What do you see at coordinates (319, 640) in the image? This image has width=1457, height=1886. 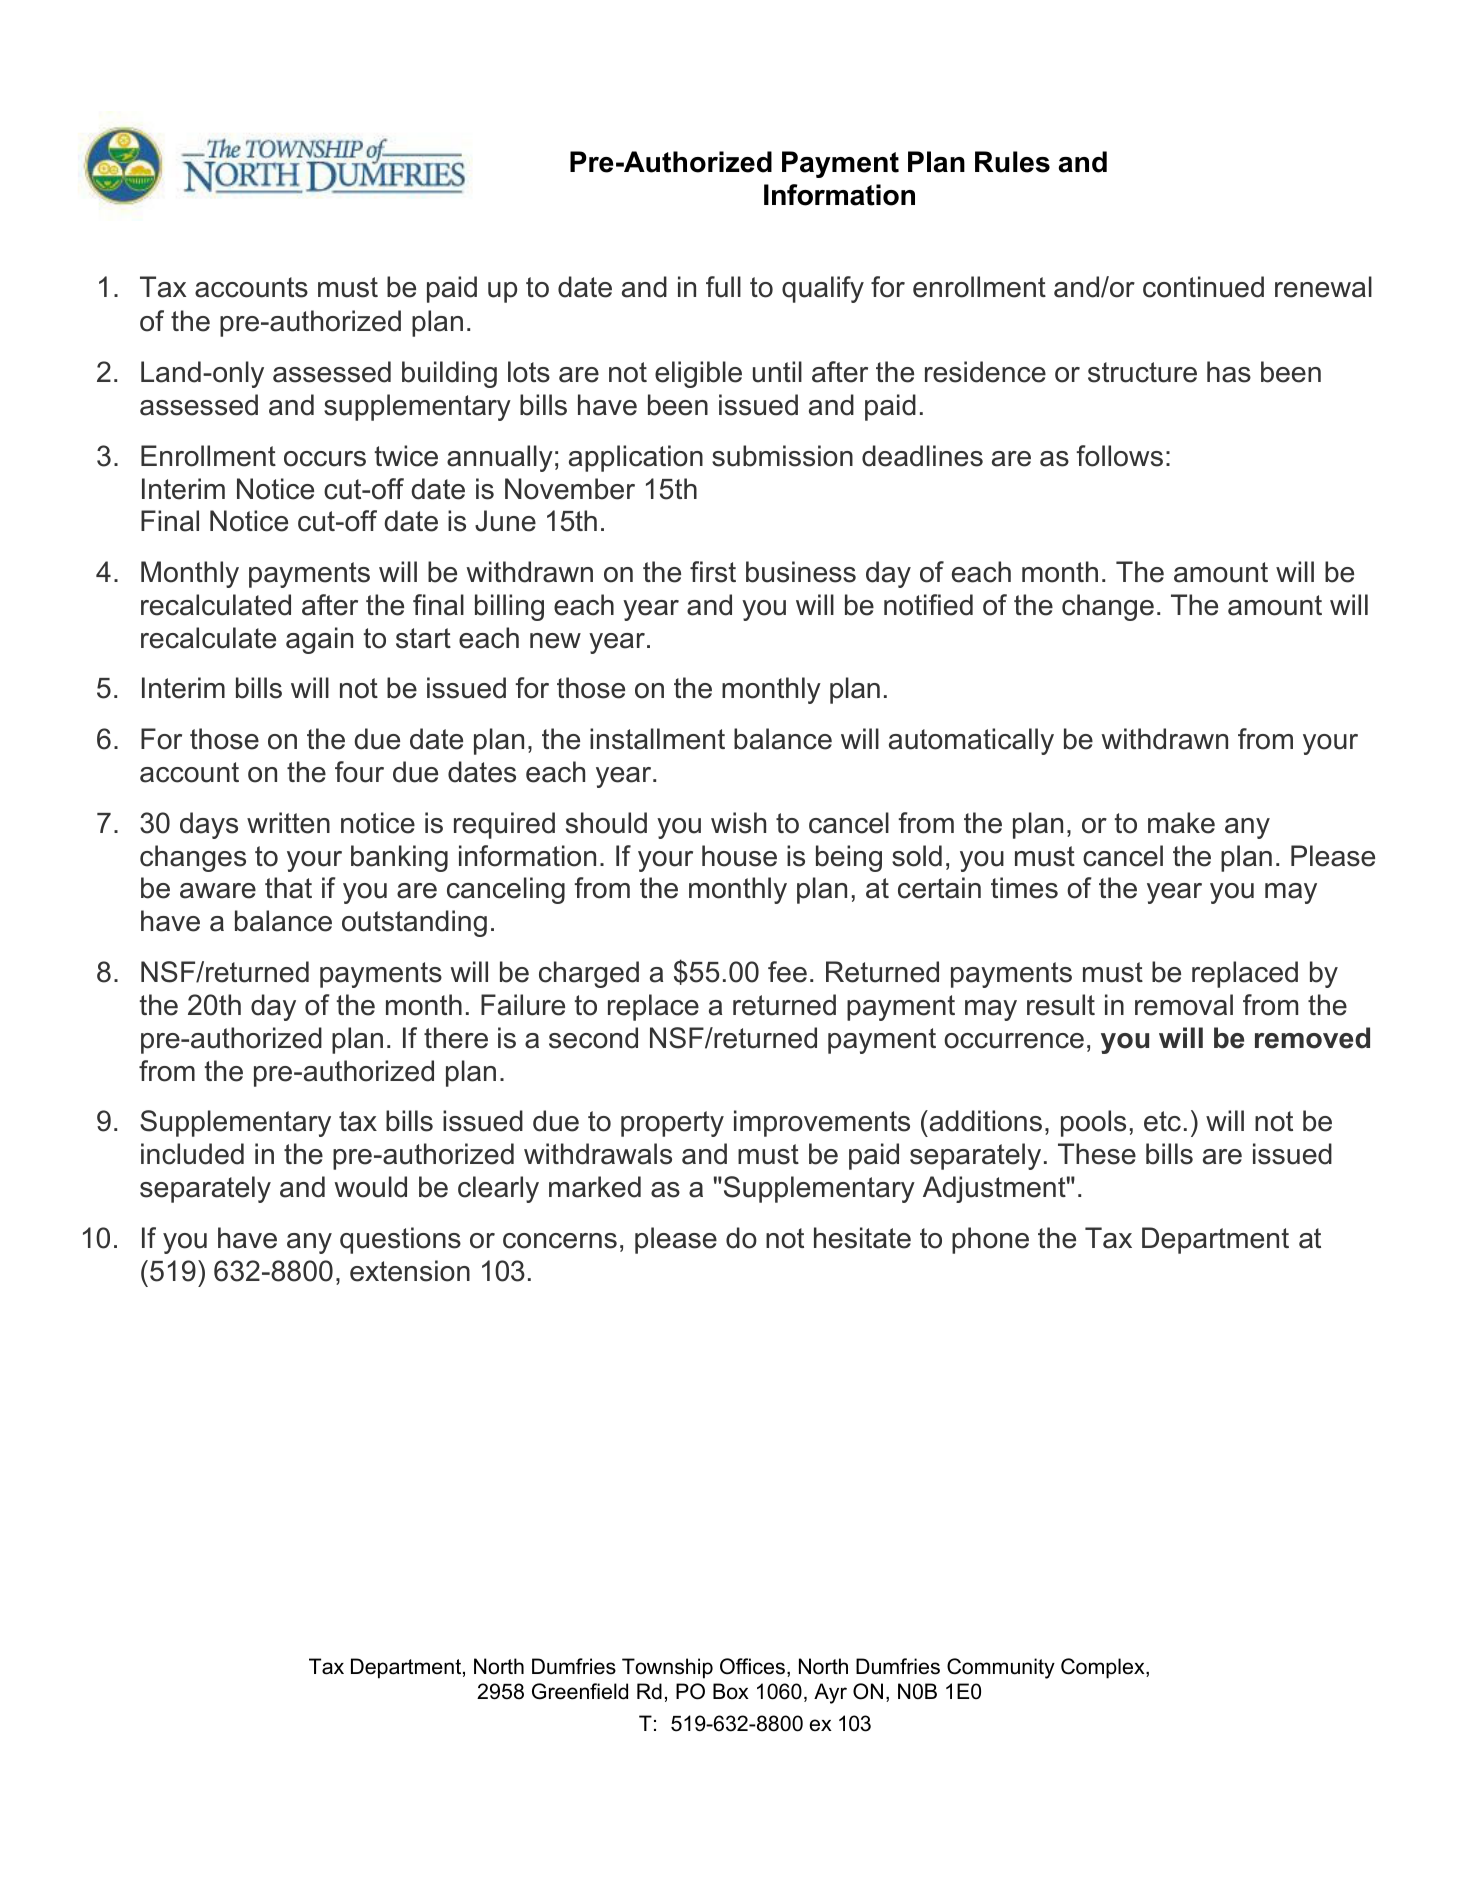 I see `again` at bounding box center [319, 640].
